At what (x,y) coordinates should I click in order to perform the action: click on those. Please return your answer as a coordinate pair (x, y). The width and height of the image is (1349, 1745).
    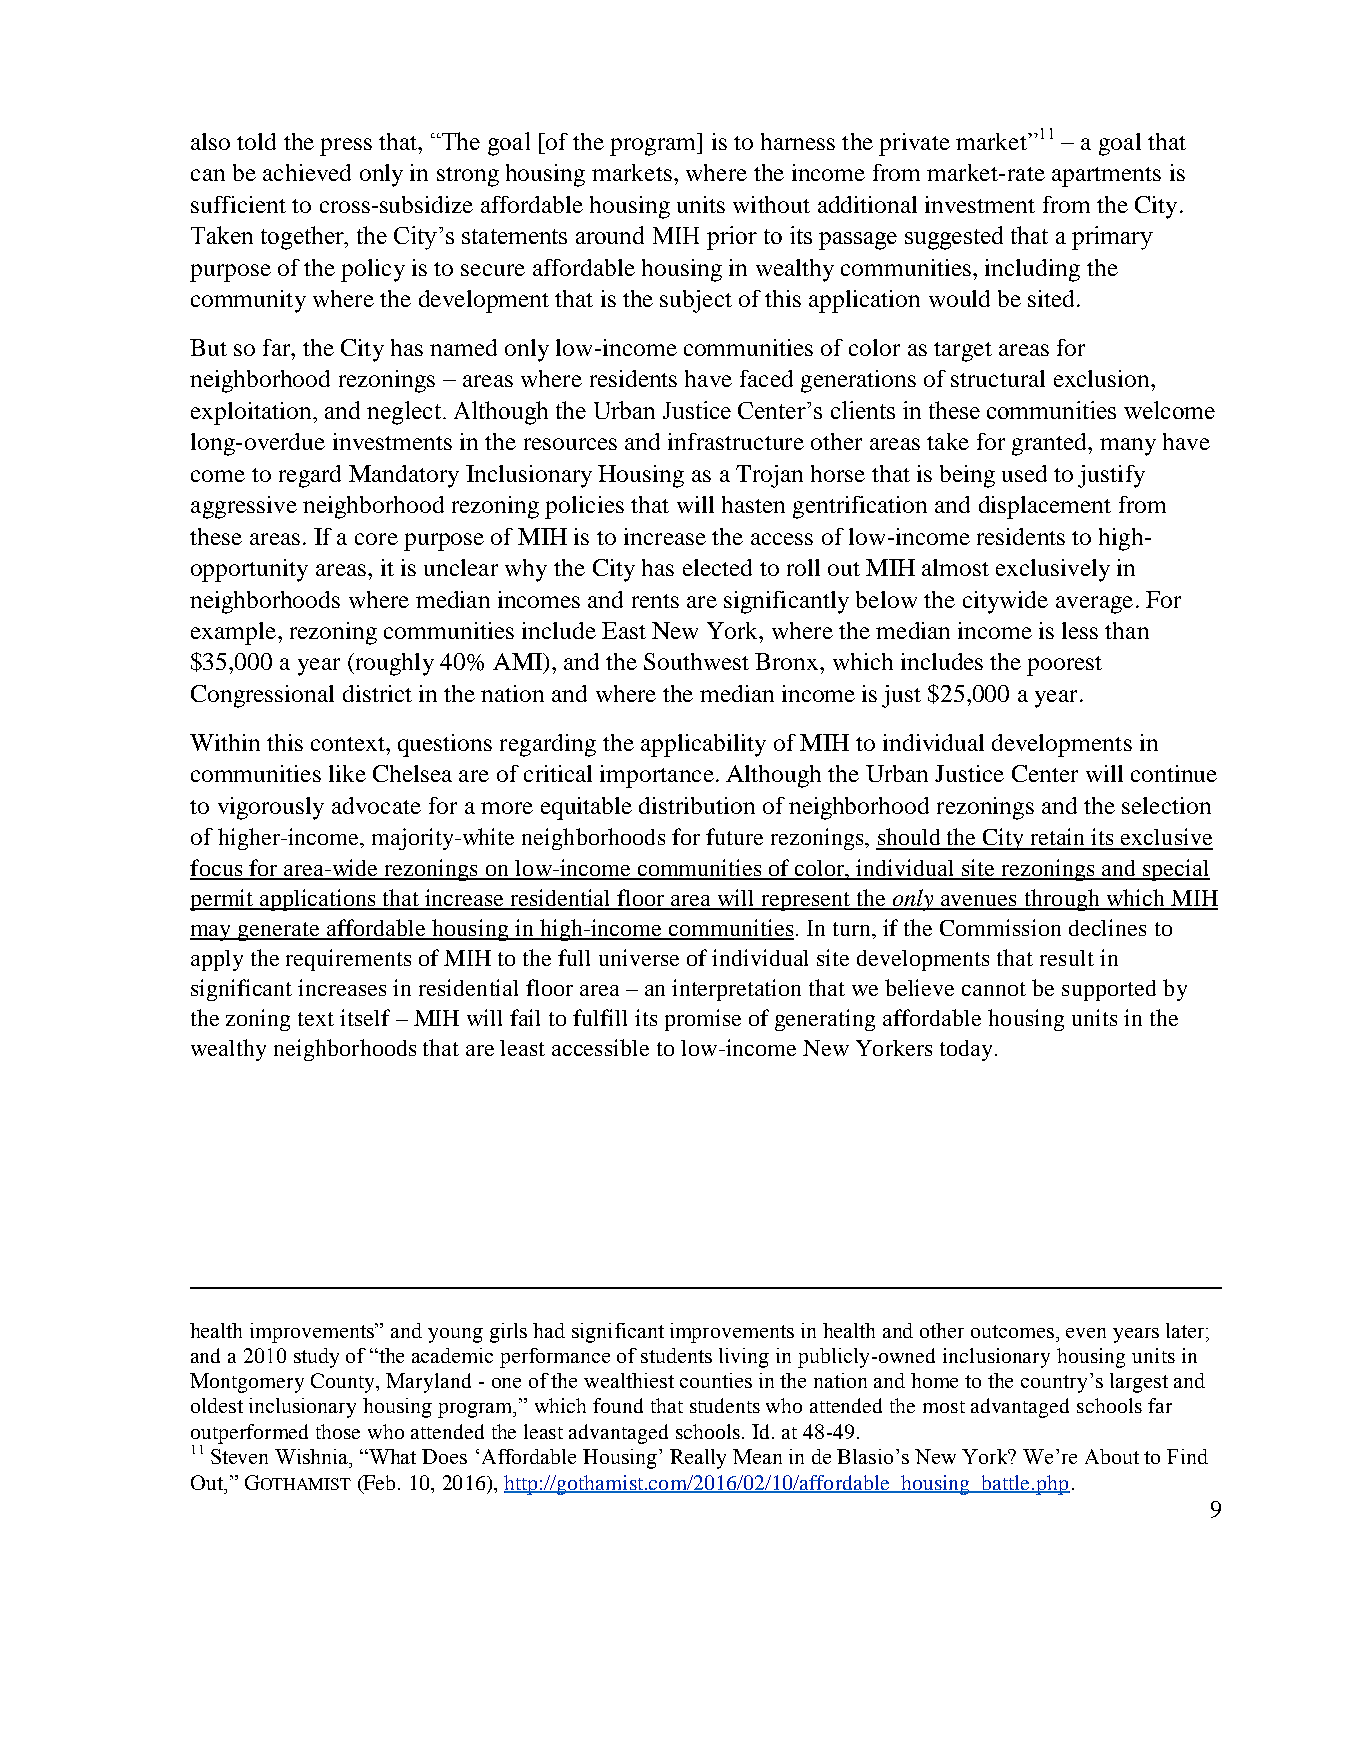
    Looking at the image, I should click on (338, 1431).
